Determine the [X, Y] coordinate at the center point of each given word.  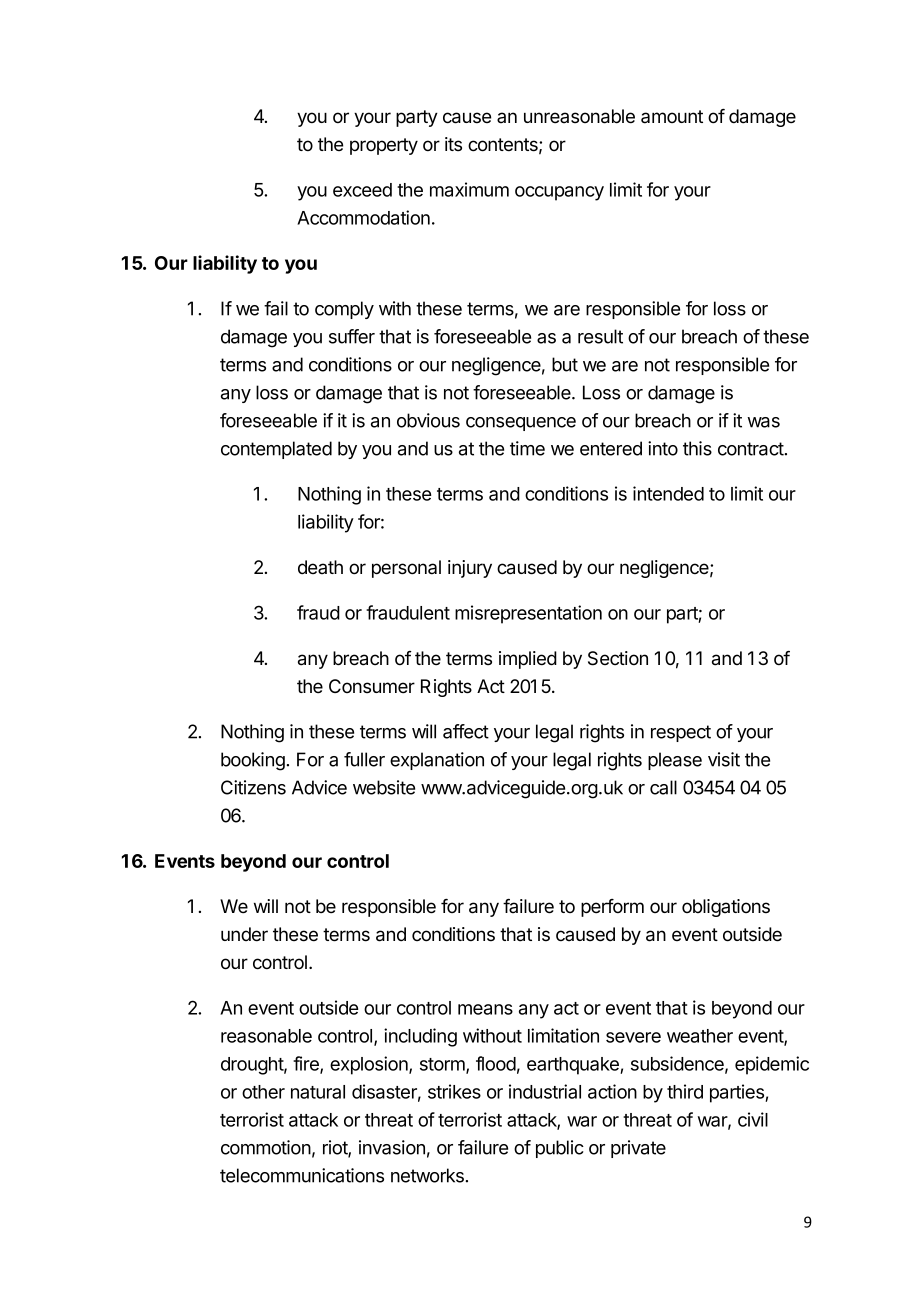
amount [672, 117]
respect [681, 733]
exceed [362, 190]
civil [753, 1119]
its [453, 144]
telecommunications [302, 1175]
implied [528, 660]
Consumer [372, 686]
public [560, 1149]
